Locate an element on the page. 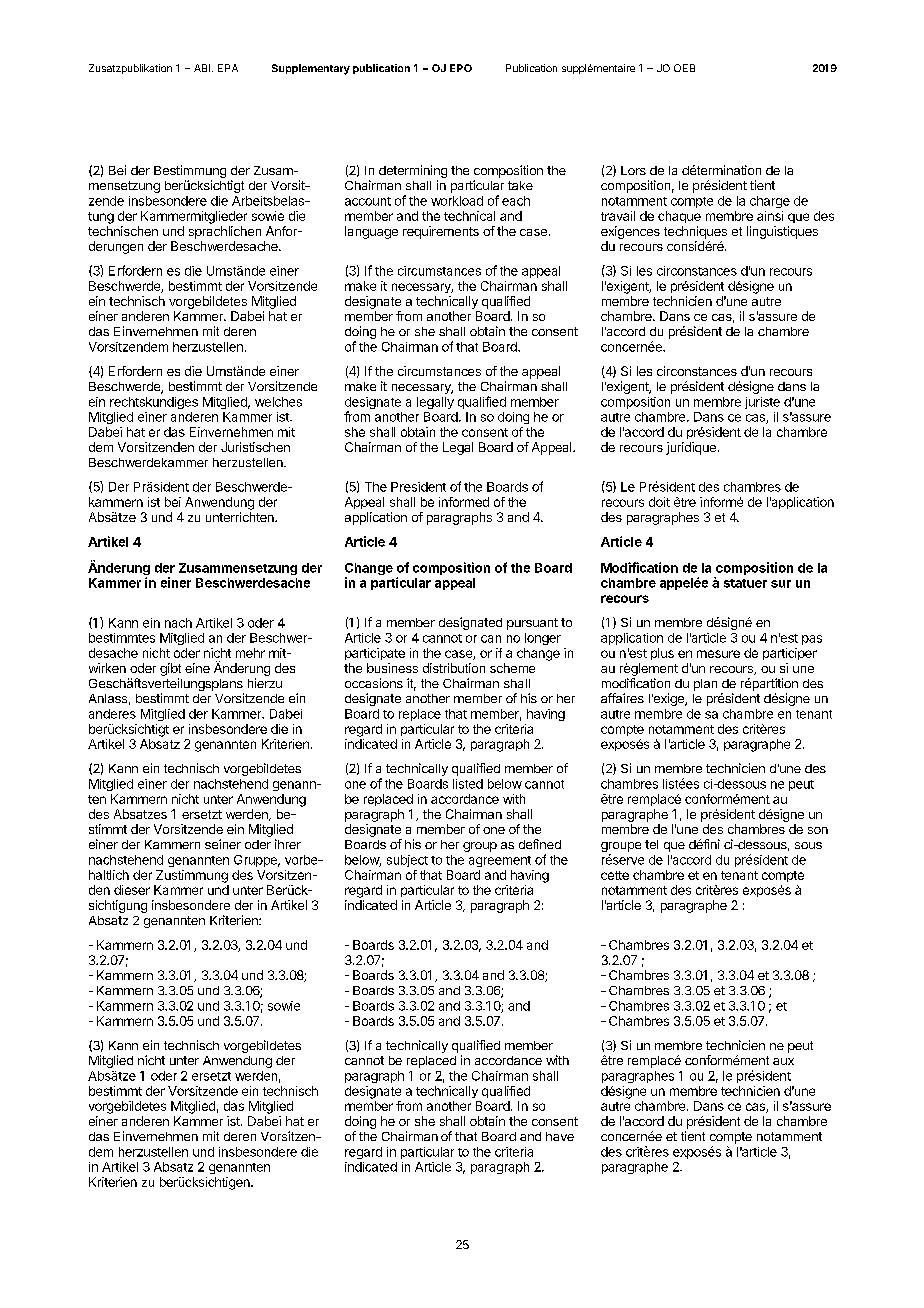  EPA is located at coordinates (228, 68).
